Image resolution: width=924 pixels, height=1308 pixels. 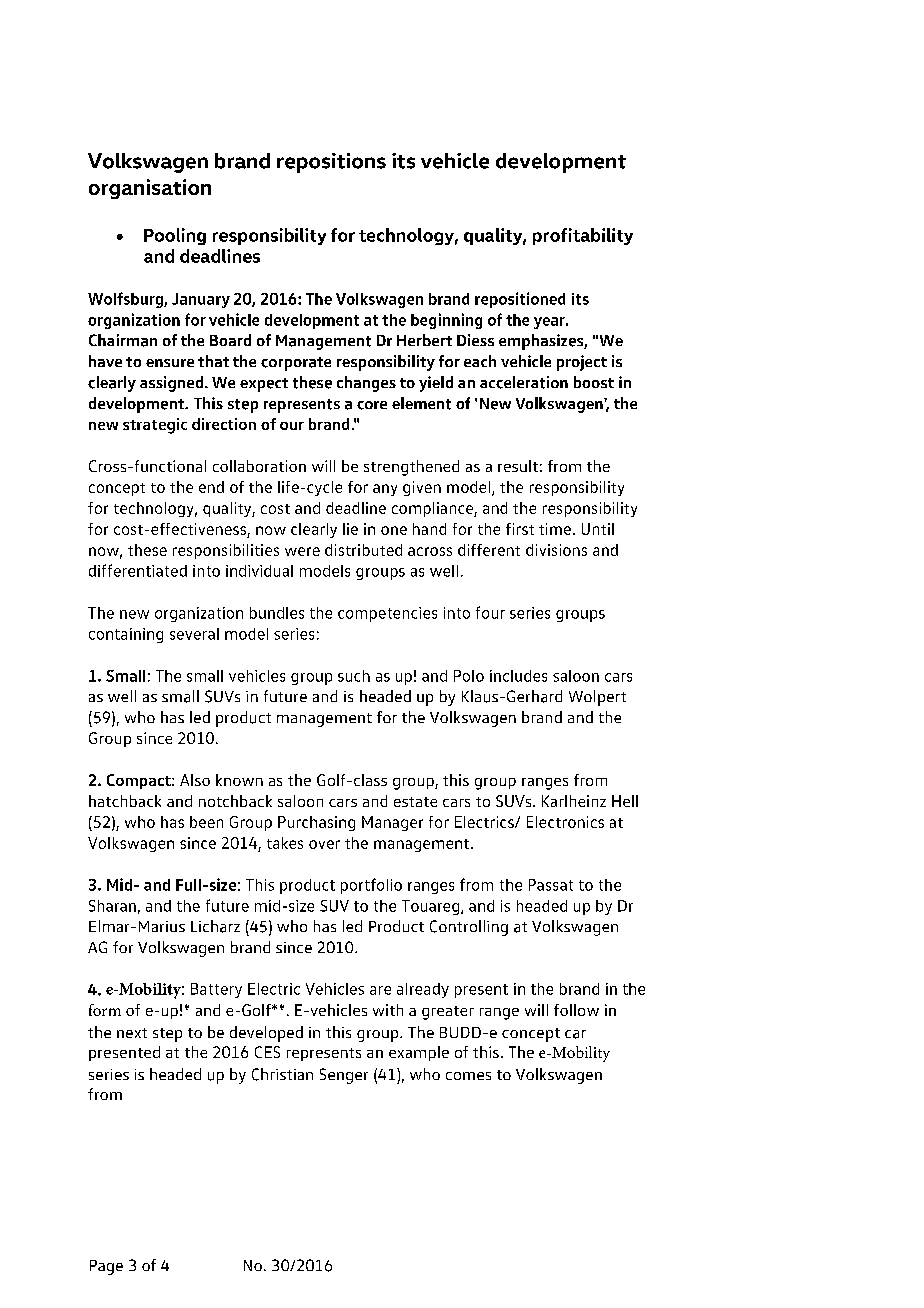 What do you see at coordinates (583, 236) in the screenshot?
I see `profitability` at bounding box center [583, 236].
